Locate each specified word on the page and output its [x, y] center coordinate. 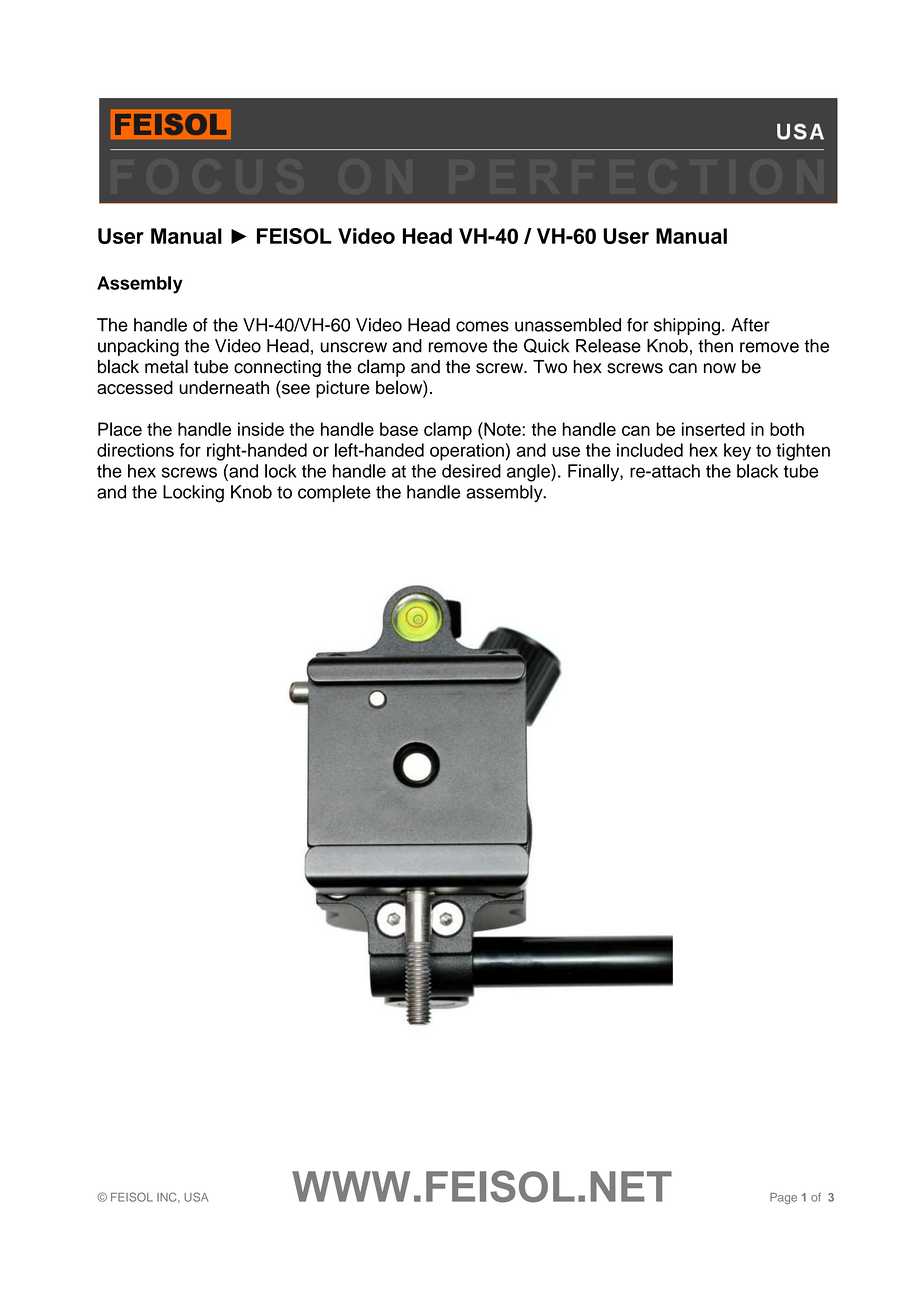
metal [166, 366]
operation [467, 452]
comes [482, 326]
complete [334, 493]
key [737, 452]
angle [529, 473]
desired [471, 471]
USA [196, 1197]
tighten [803, 452]
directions [135, 450]
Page [783, 1198]
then [715, 346]
